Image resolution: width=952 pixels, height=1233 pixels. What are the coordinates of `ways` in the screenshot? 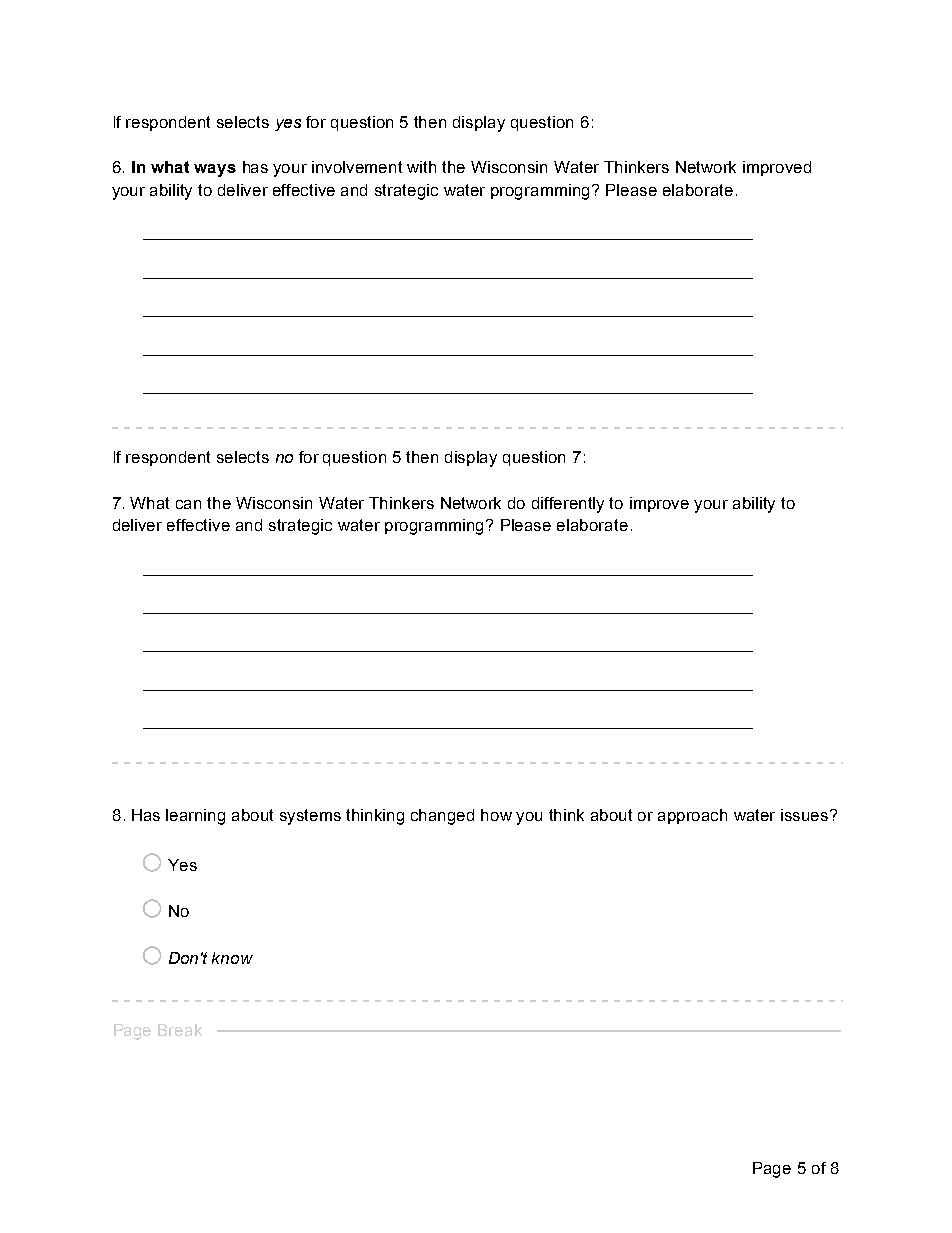 It's located at (215, 170).
